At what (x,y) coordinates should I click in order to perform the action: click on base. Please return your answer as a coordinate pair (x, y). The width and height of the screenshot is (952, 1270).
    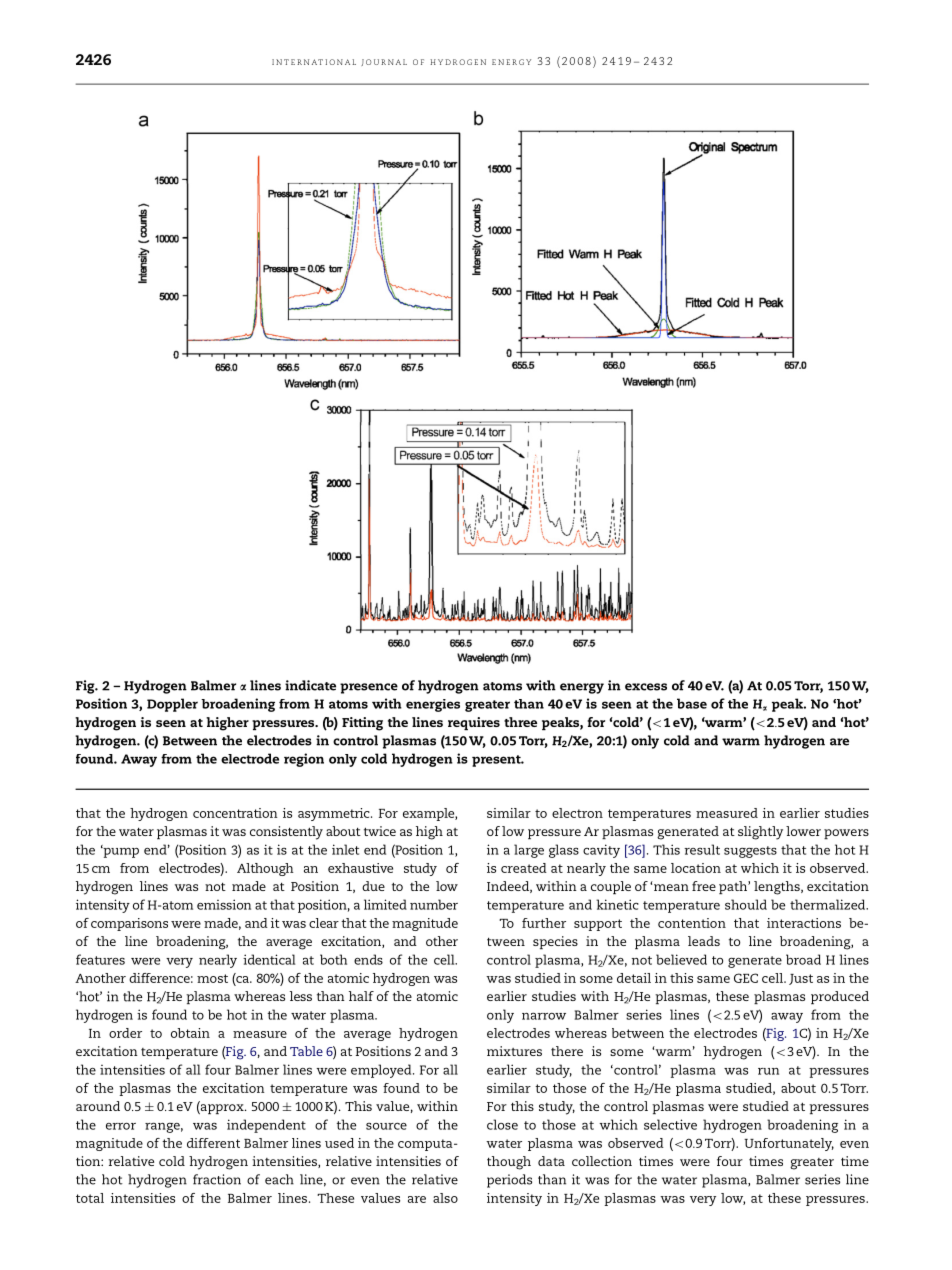
    Looking at the image, I should click on (692, 703).
